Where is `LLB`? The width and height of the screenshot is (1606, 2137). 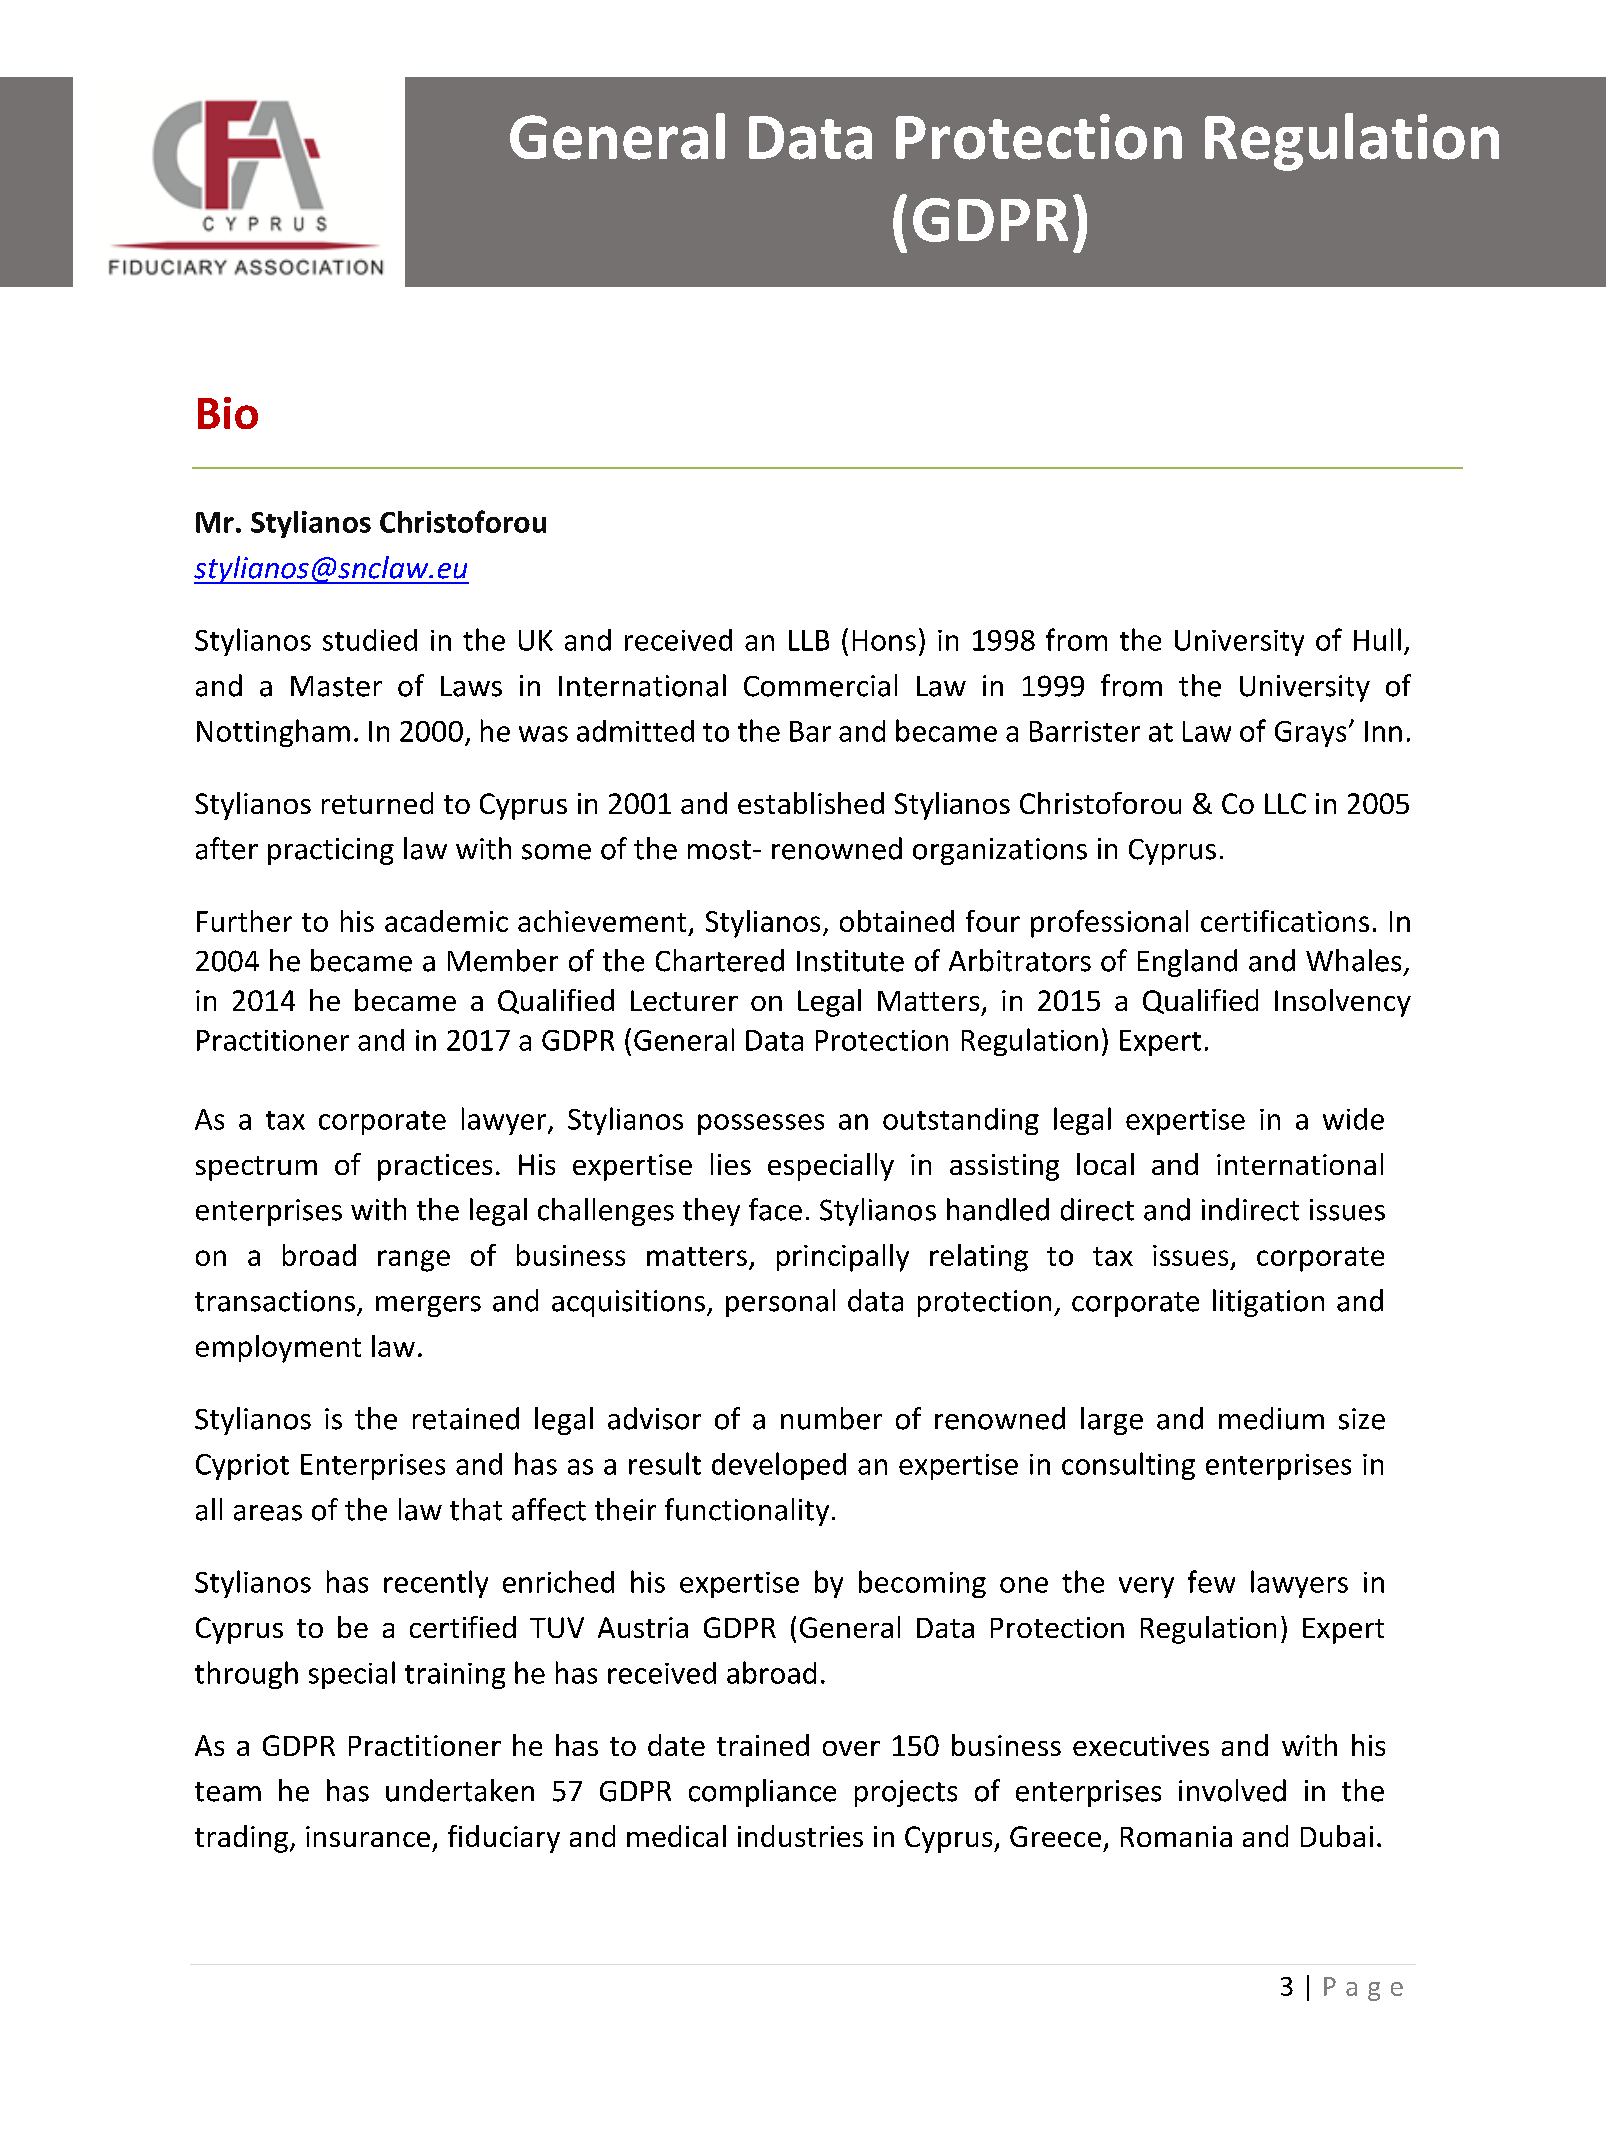 LLB is located at coordinates (809, 640).
